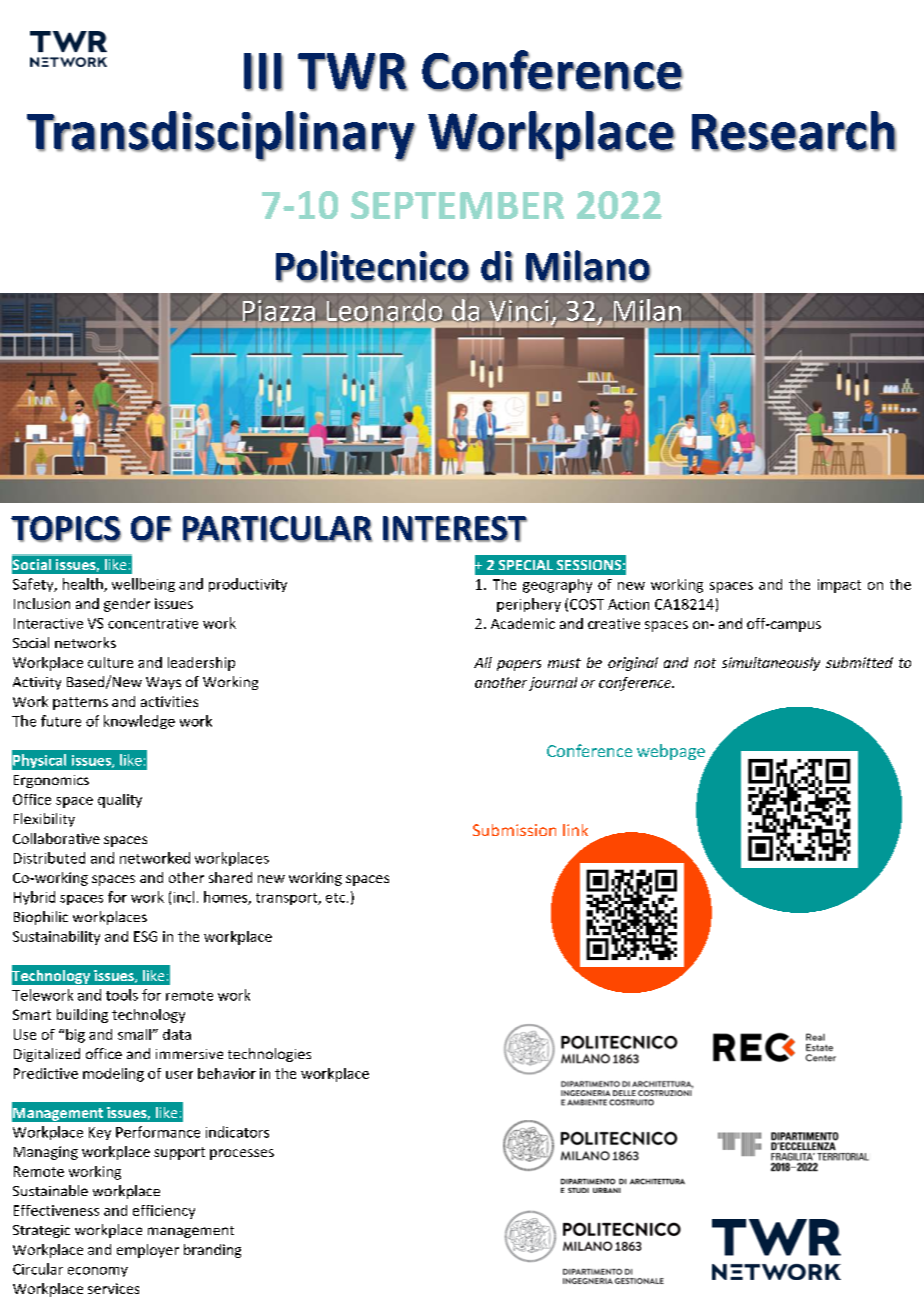 Image resolution: width=924 pixels, height=1308 pixels. Describe the element at coordinates (263, 72) in the document. I see `III` at that location.
